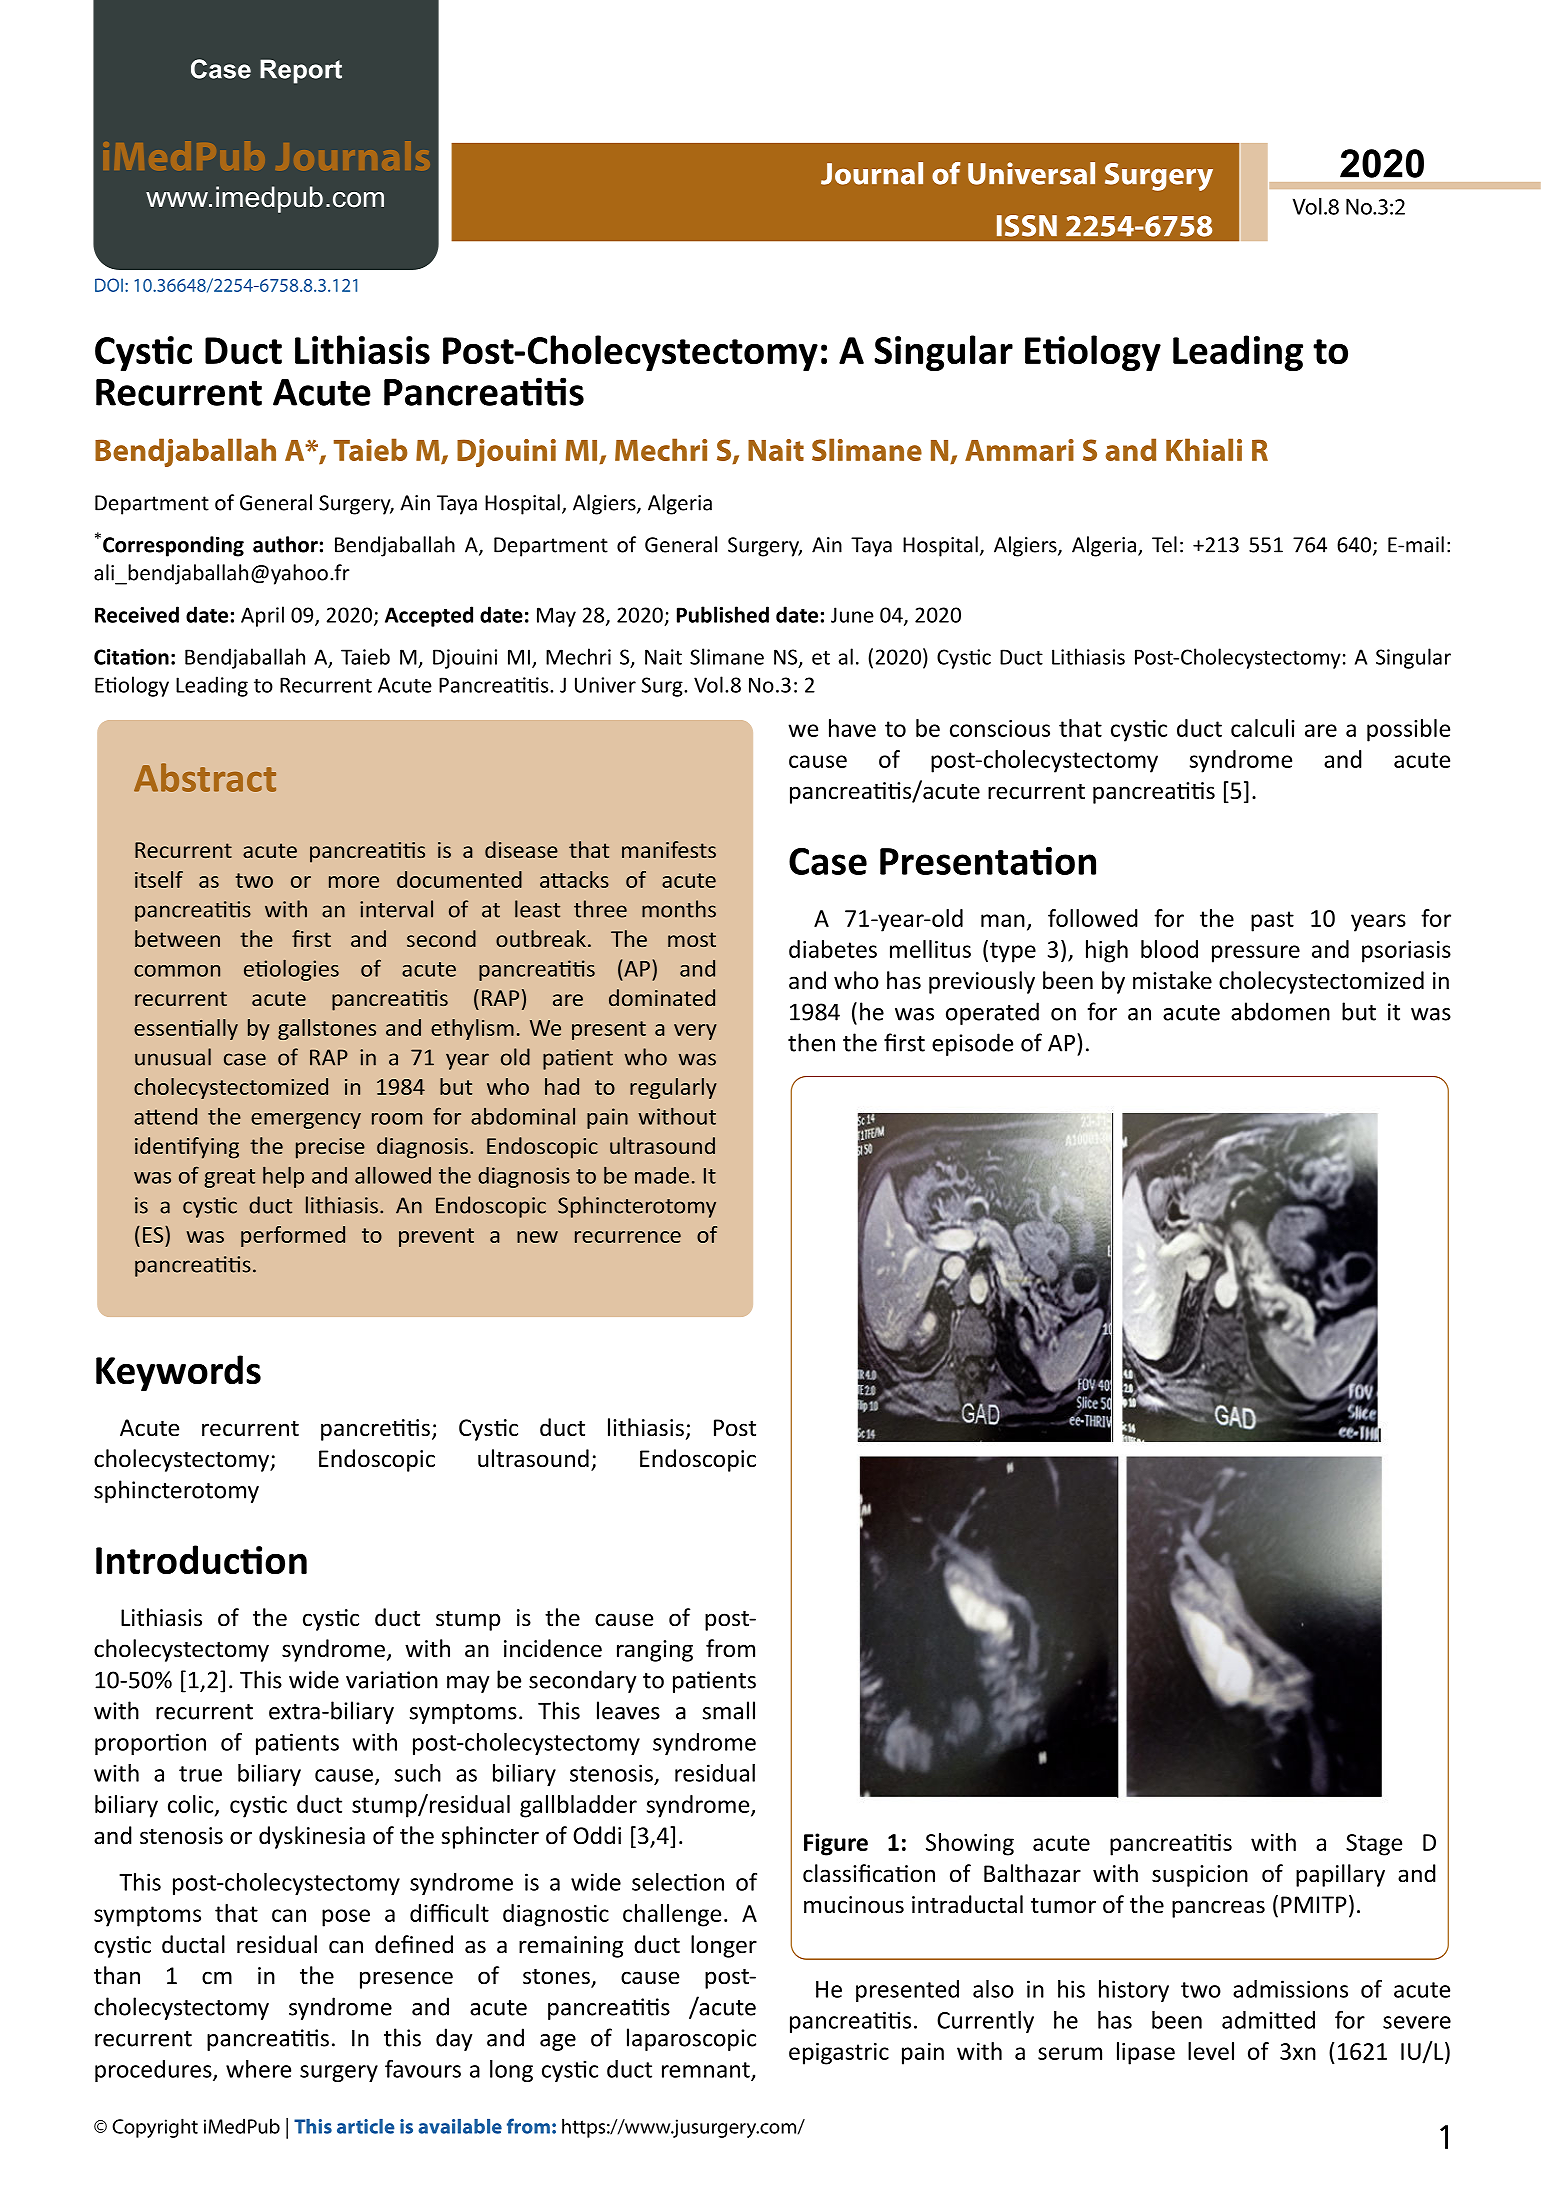 This page has height=2185, width=1545. Describe the element at coordinates (306, 1121) in the page. I see `emergency` at that location.
